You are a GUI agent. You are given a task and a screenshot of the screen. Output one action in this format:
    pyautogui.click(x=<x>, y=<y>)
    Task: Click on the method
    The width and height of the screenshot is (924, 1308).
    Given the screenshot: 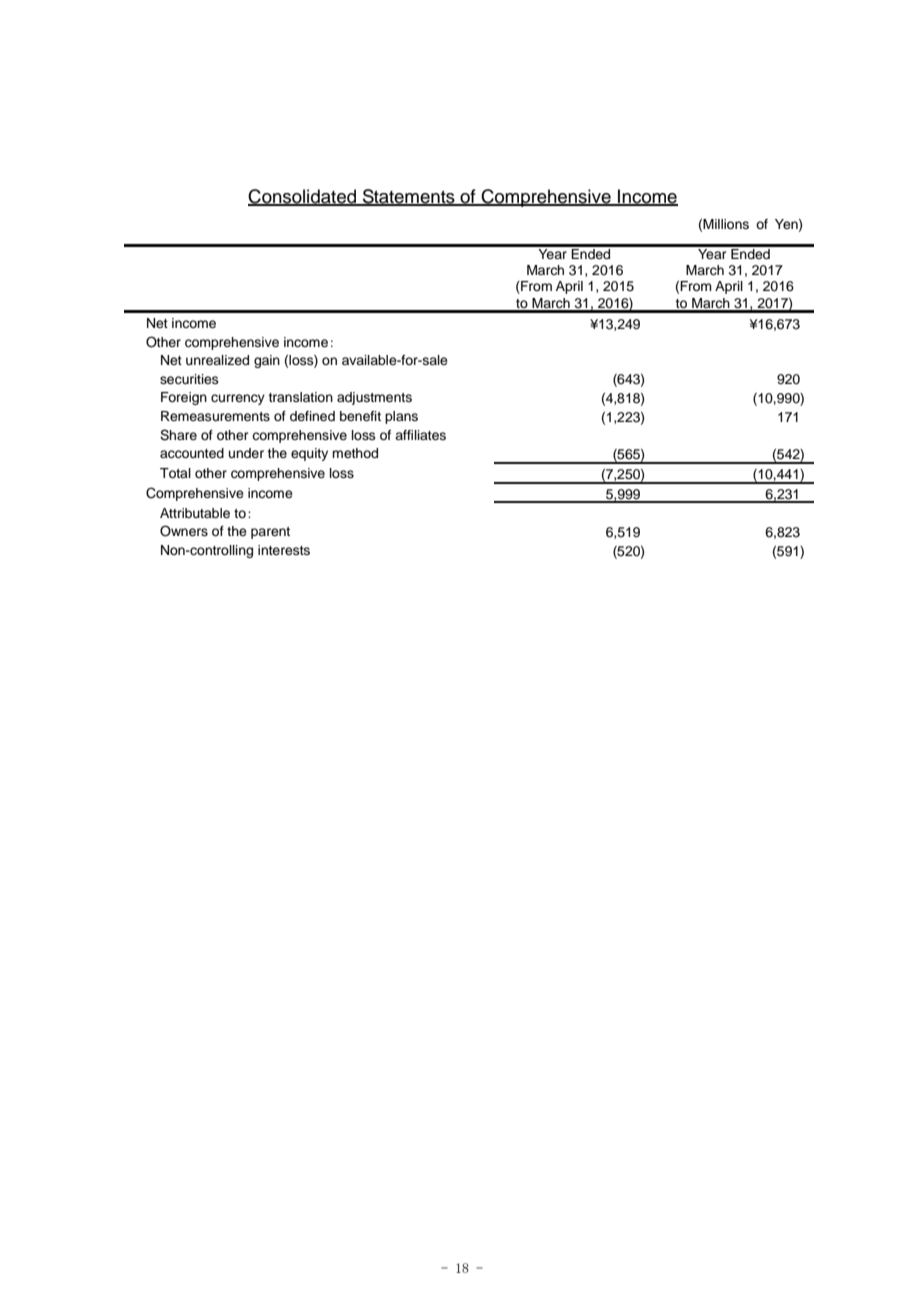 What is the action you would take?
    pyautogui.click(x=355, y=453)
